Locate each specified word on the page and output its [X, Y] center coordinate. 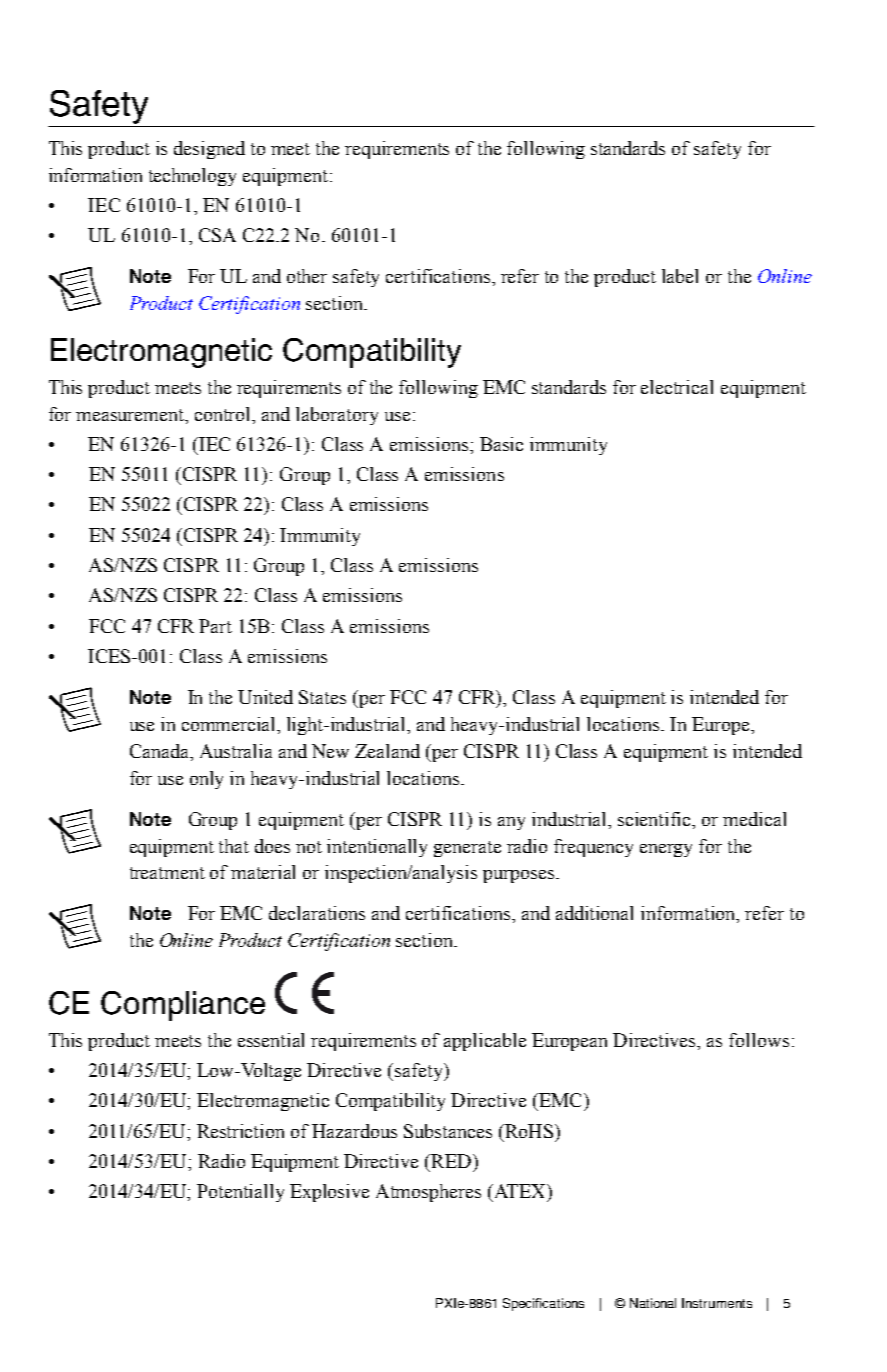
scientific [656, 819]
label [680, 276]
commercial [230, 724]
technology [192, 177]
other [307, 276]
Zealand [387, 751]
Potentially [240, 1193]
